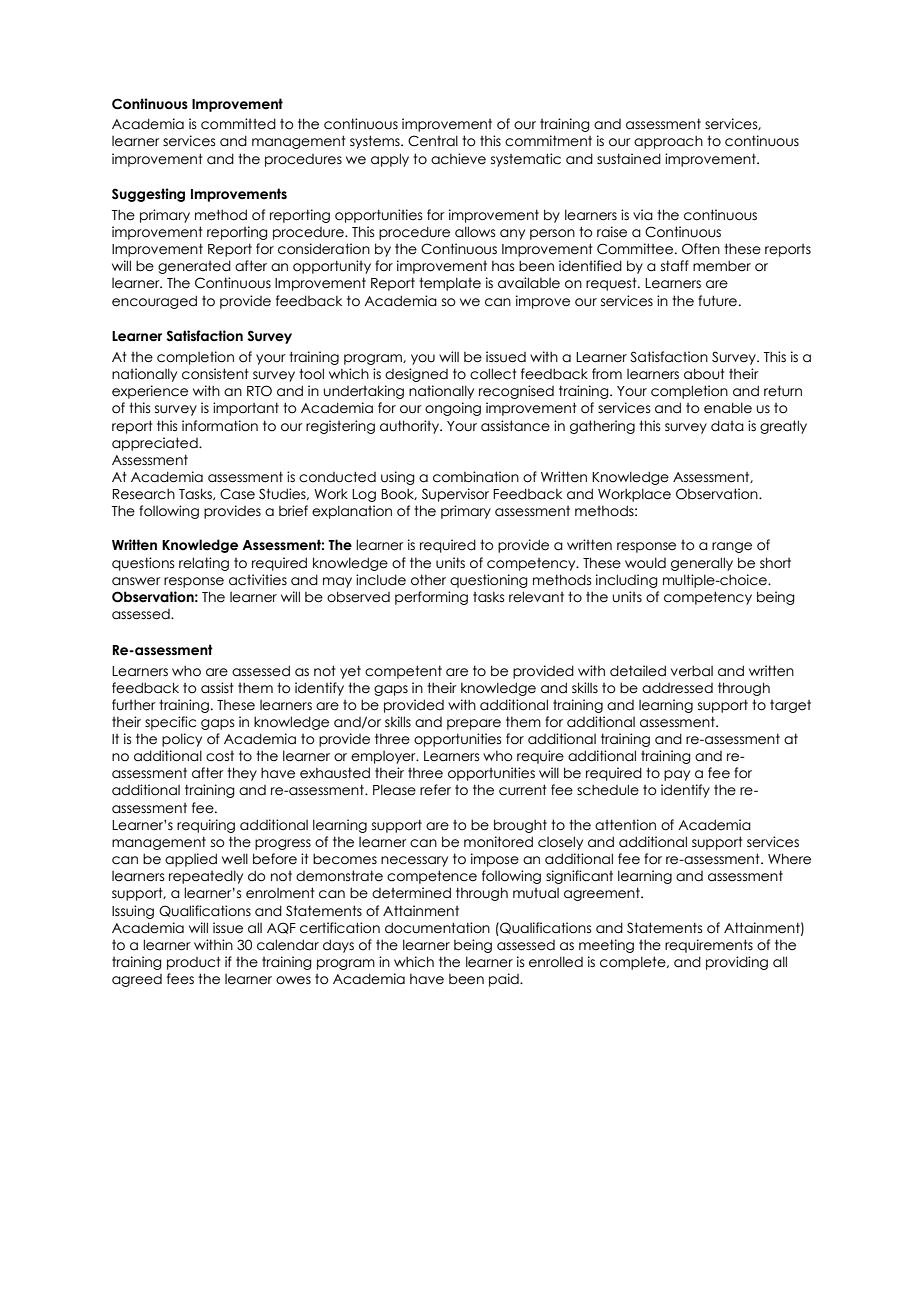  What do you see at coordinates (204, 564) in the page?
I see `relating` at bounding box center [204, 564].
